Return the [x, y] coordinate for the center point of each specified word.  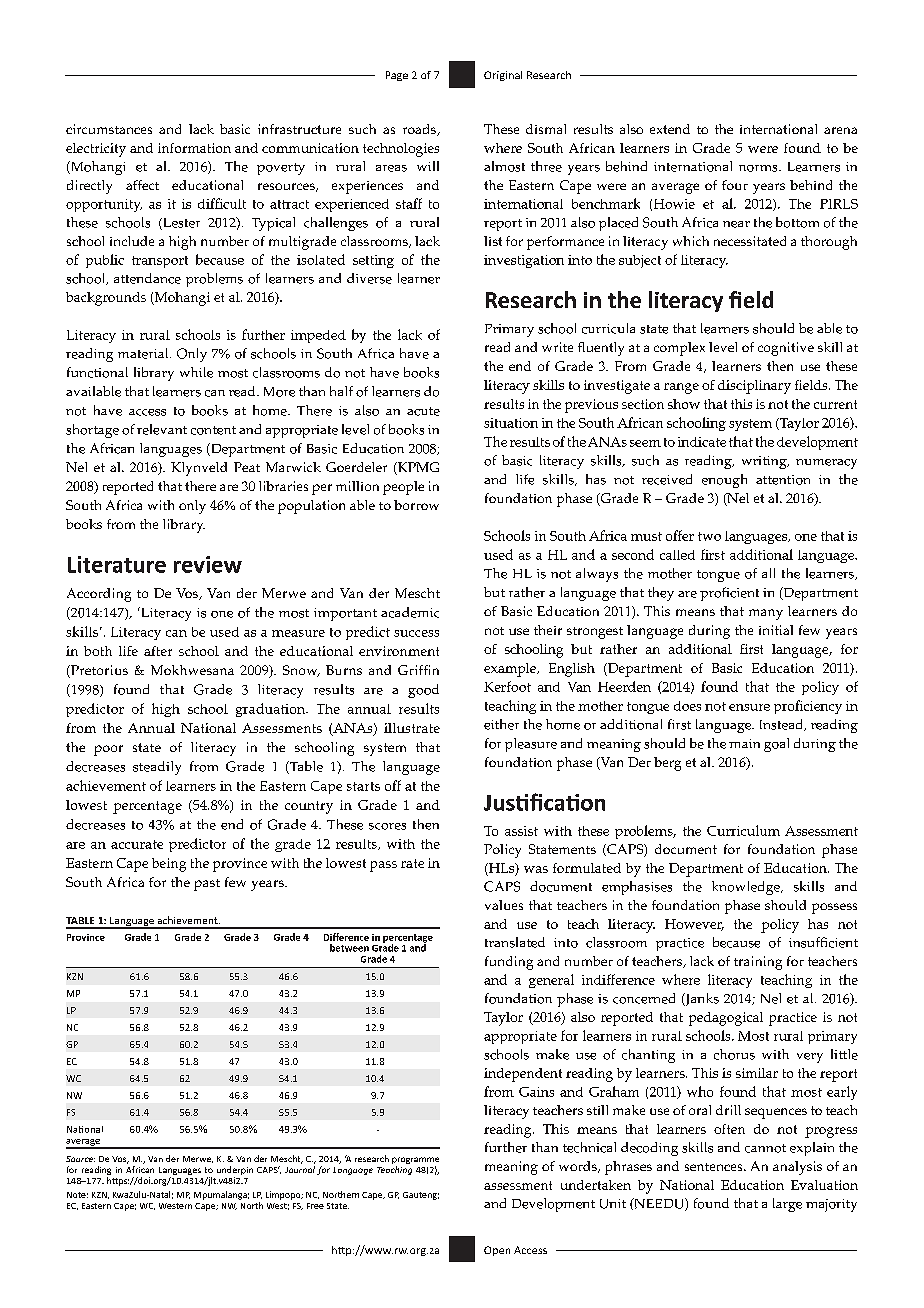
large [787, 1205]
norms [759, 168]
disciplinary [754, 387]
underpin [235, 1170]
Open [497, 1251]
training [758, 963]
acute [423, 411]
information [194, 148]
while [196, 372]
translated [515, 942]
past [207, 885]
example [511, 670]
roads [421, 130]
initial [776, 630]
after [158, 651]
